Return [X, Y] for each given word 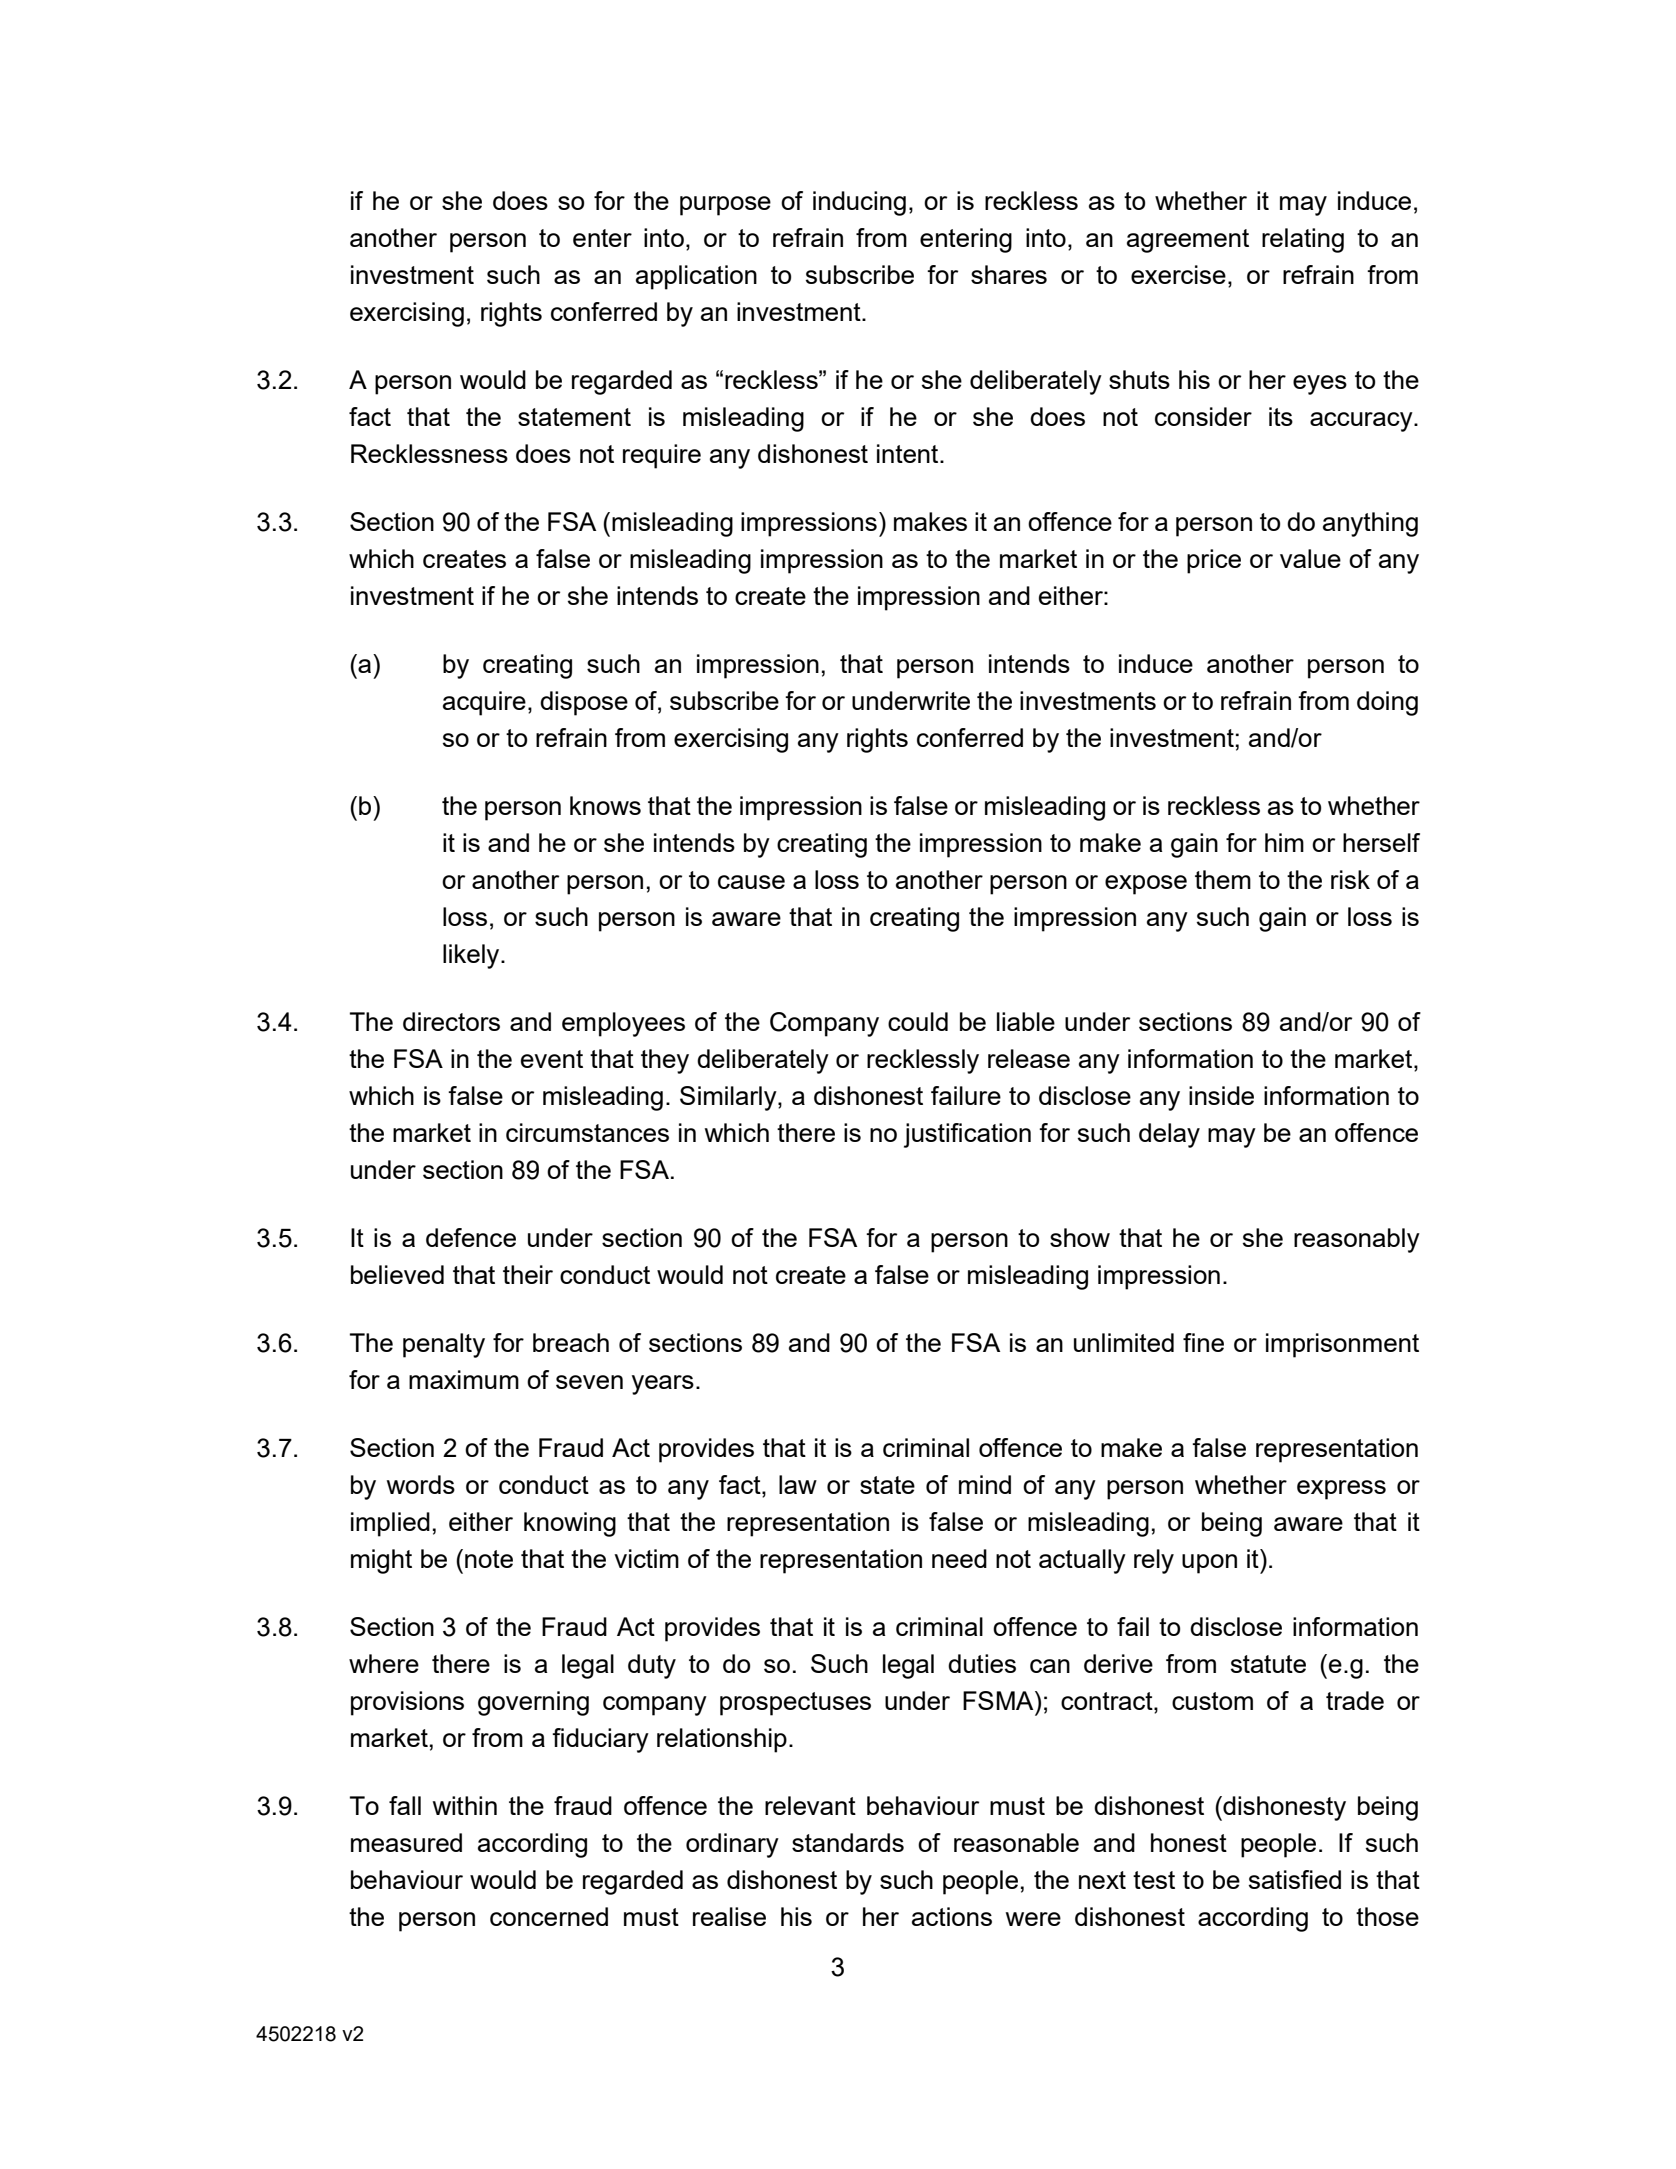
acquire [484, 703]
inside [1221, 1095]
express [1341, 1490]
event [552, 1059]
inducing [859, 203]
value [1310, 558]
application [696, 277]
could [918, 1021]
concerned [549, 1916]
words [421, 1484]
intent [909, 453]
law [798, 1484]
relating [1303, 240]
